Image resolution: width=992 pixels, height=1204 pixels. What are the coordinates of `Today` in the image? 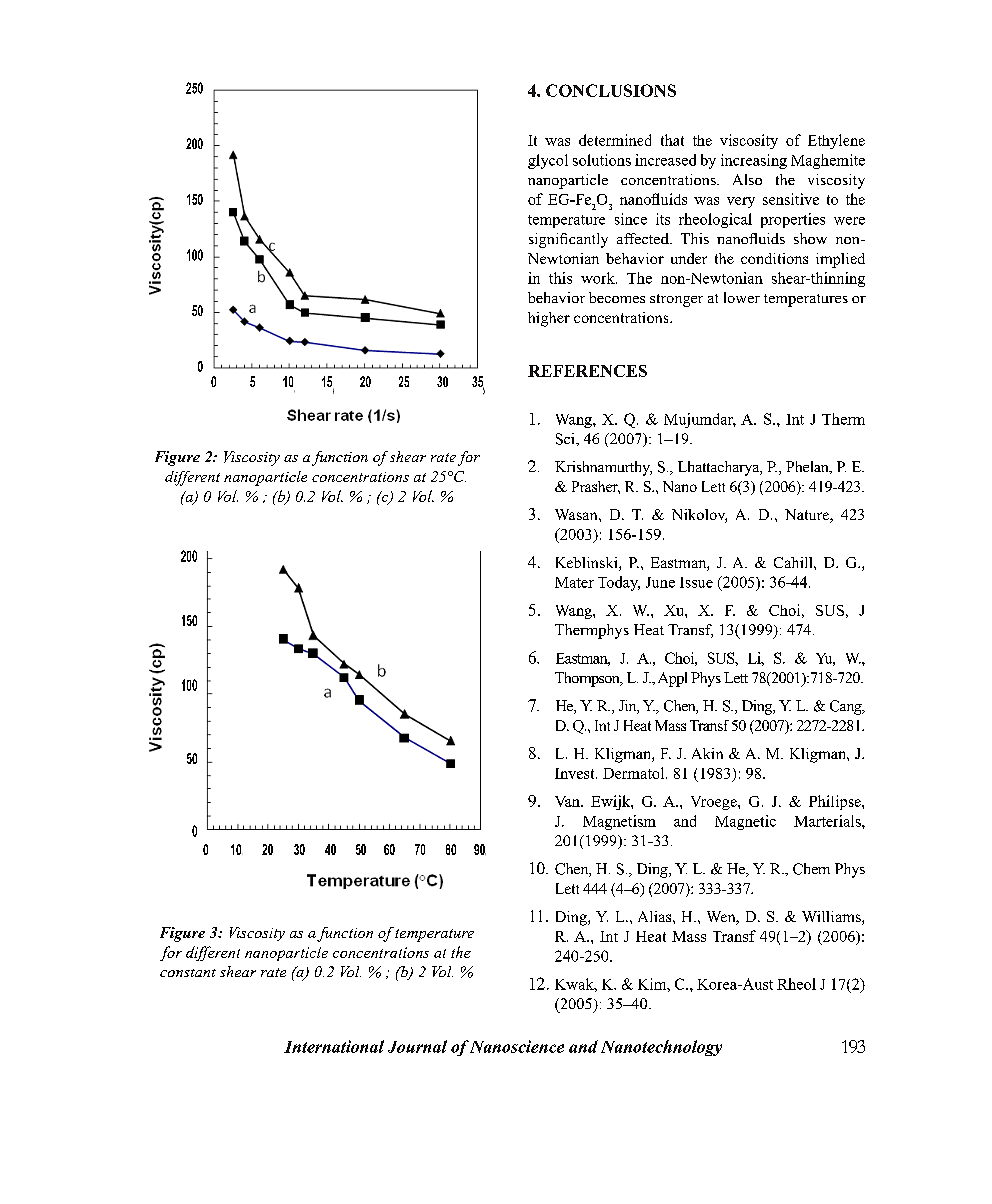 It's located at (619, 583).
